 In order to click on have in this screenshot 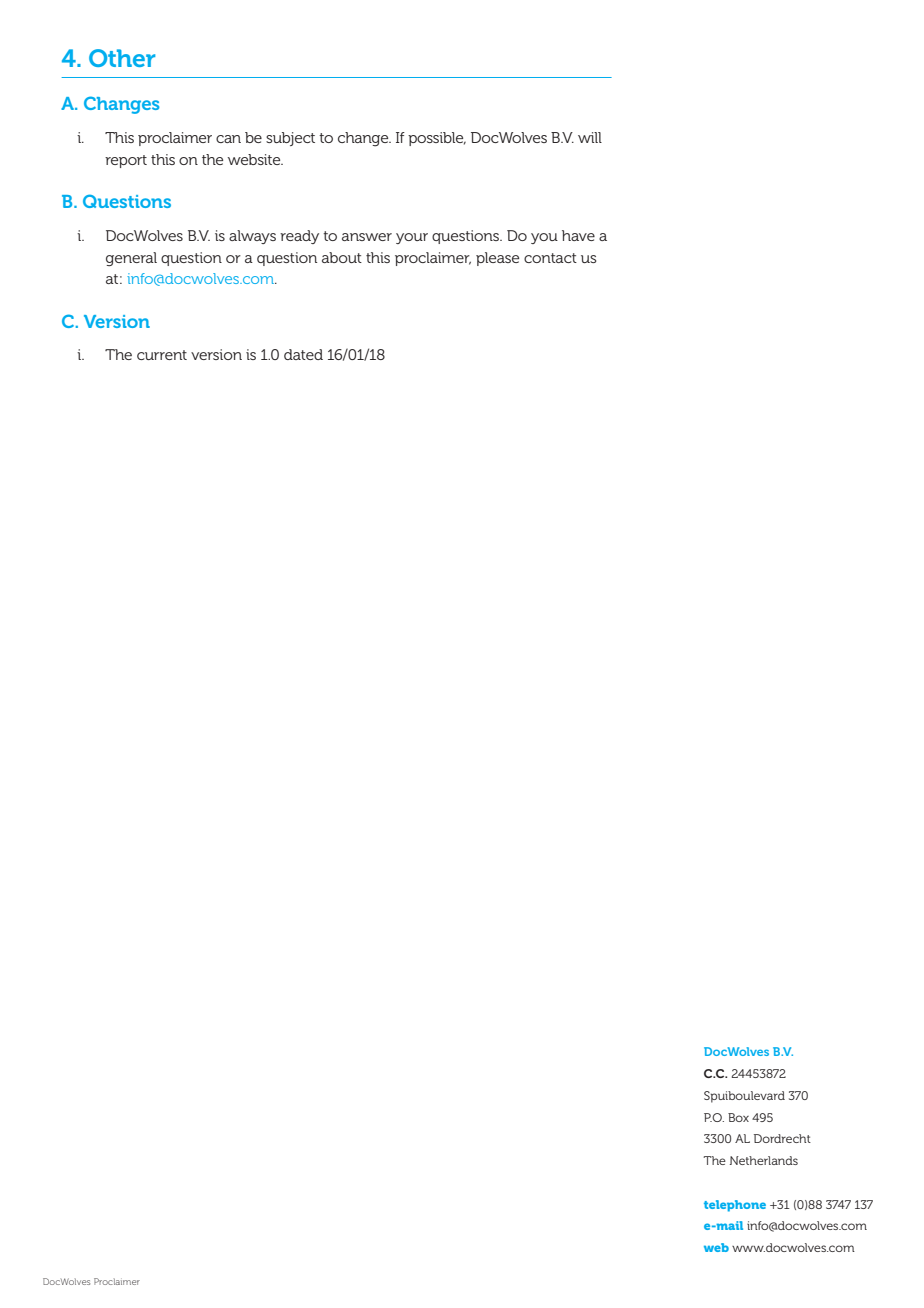, I will do `click(578, 235)`.
